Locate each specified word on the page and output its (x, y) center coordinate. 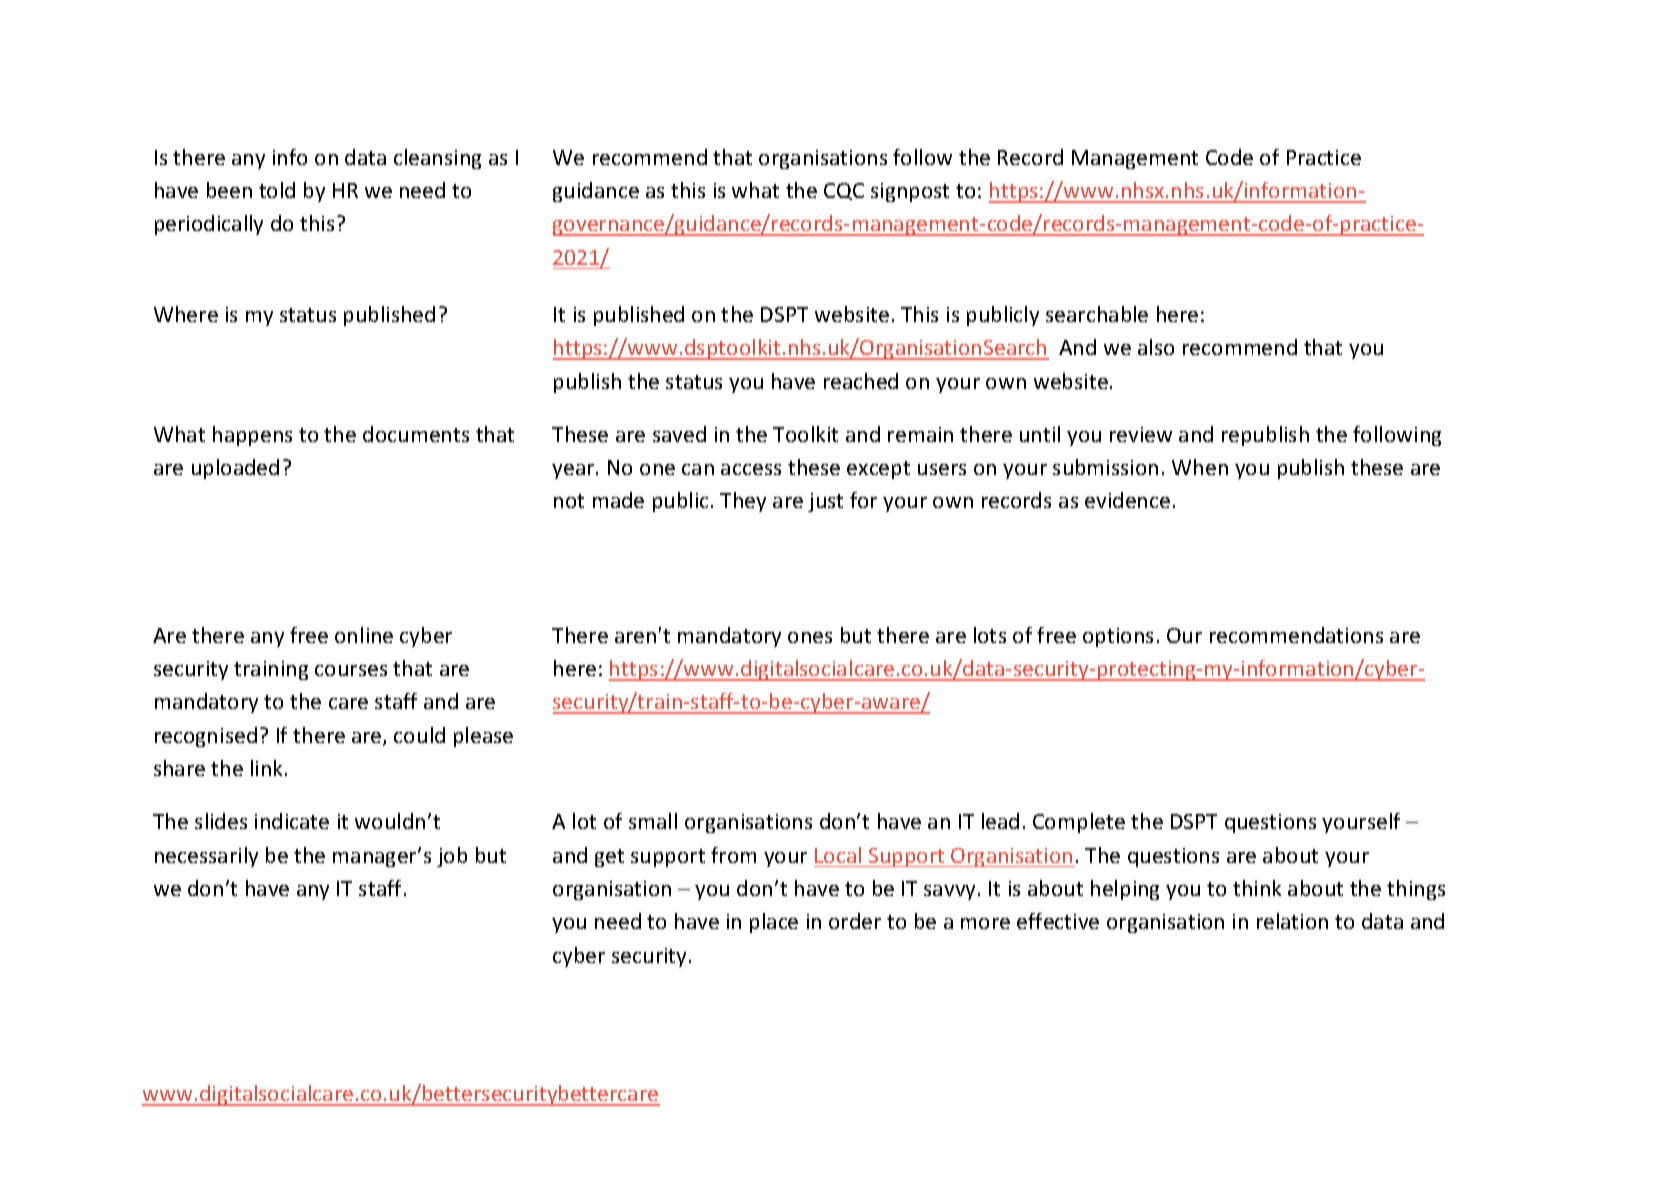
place (774, 923)
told (277, 190)
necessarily (206, 857)
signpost (910, 192)
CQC (844, 191)
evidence (1127, 500)
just (825, 502)
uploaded (235, 469)
